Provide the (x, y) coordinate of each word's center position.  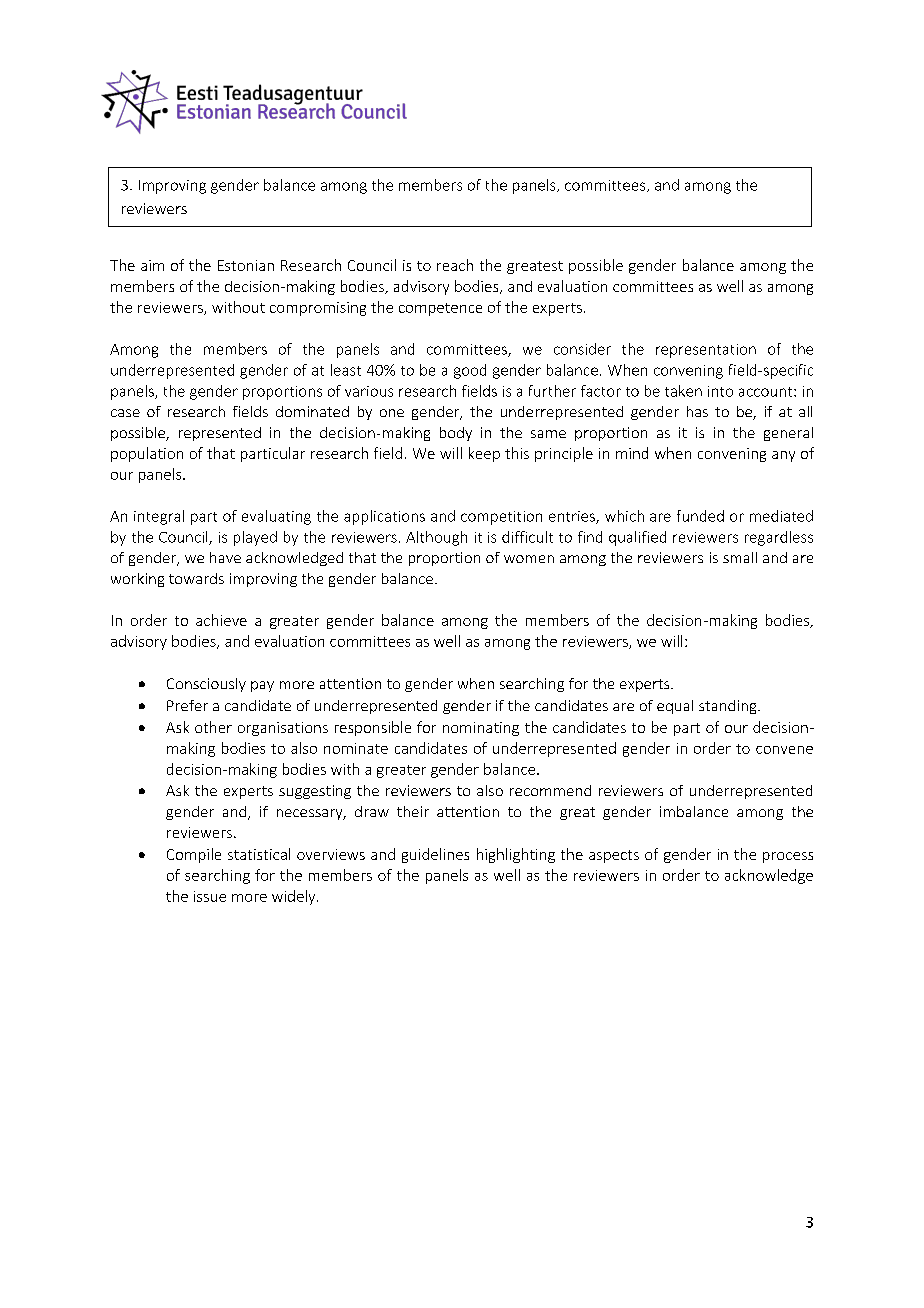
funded (700, 516)
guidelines (435, 855)
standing (729, 707)
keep (484, 454)
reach (455, 265)
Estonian (246, 265)
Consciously (206, 685)
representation (706, 351)
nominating (481, 729)
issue (210, 896)
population (147, 454)
